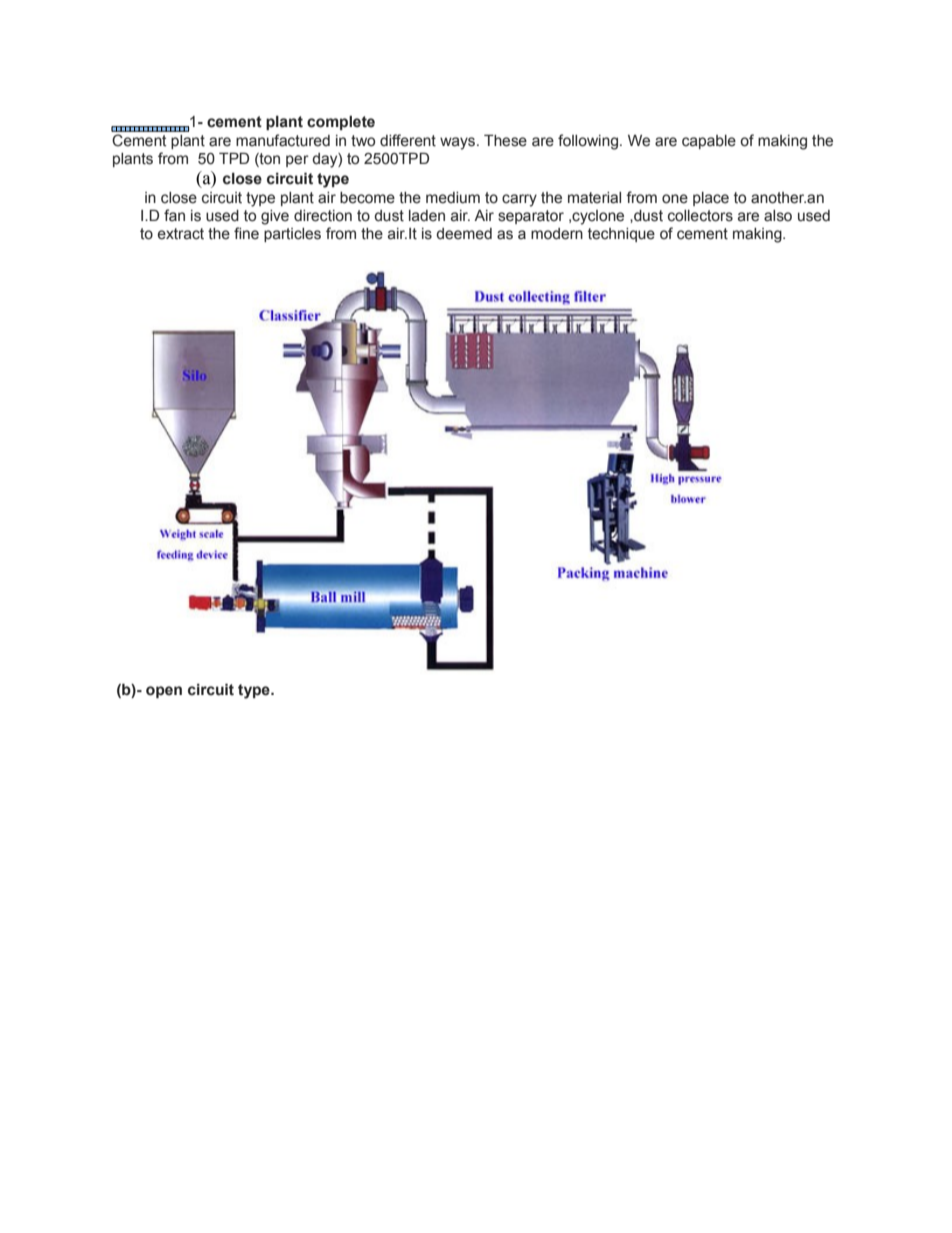  Describe the element at coordinates (505, 140) in the page. I see `These` at that location.
